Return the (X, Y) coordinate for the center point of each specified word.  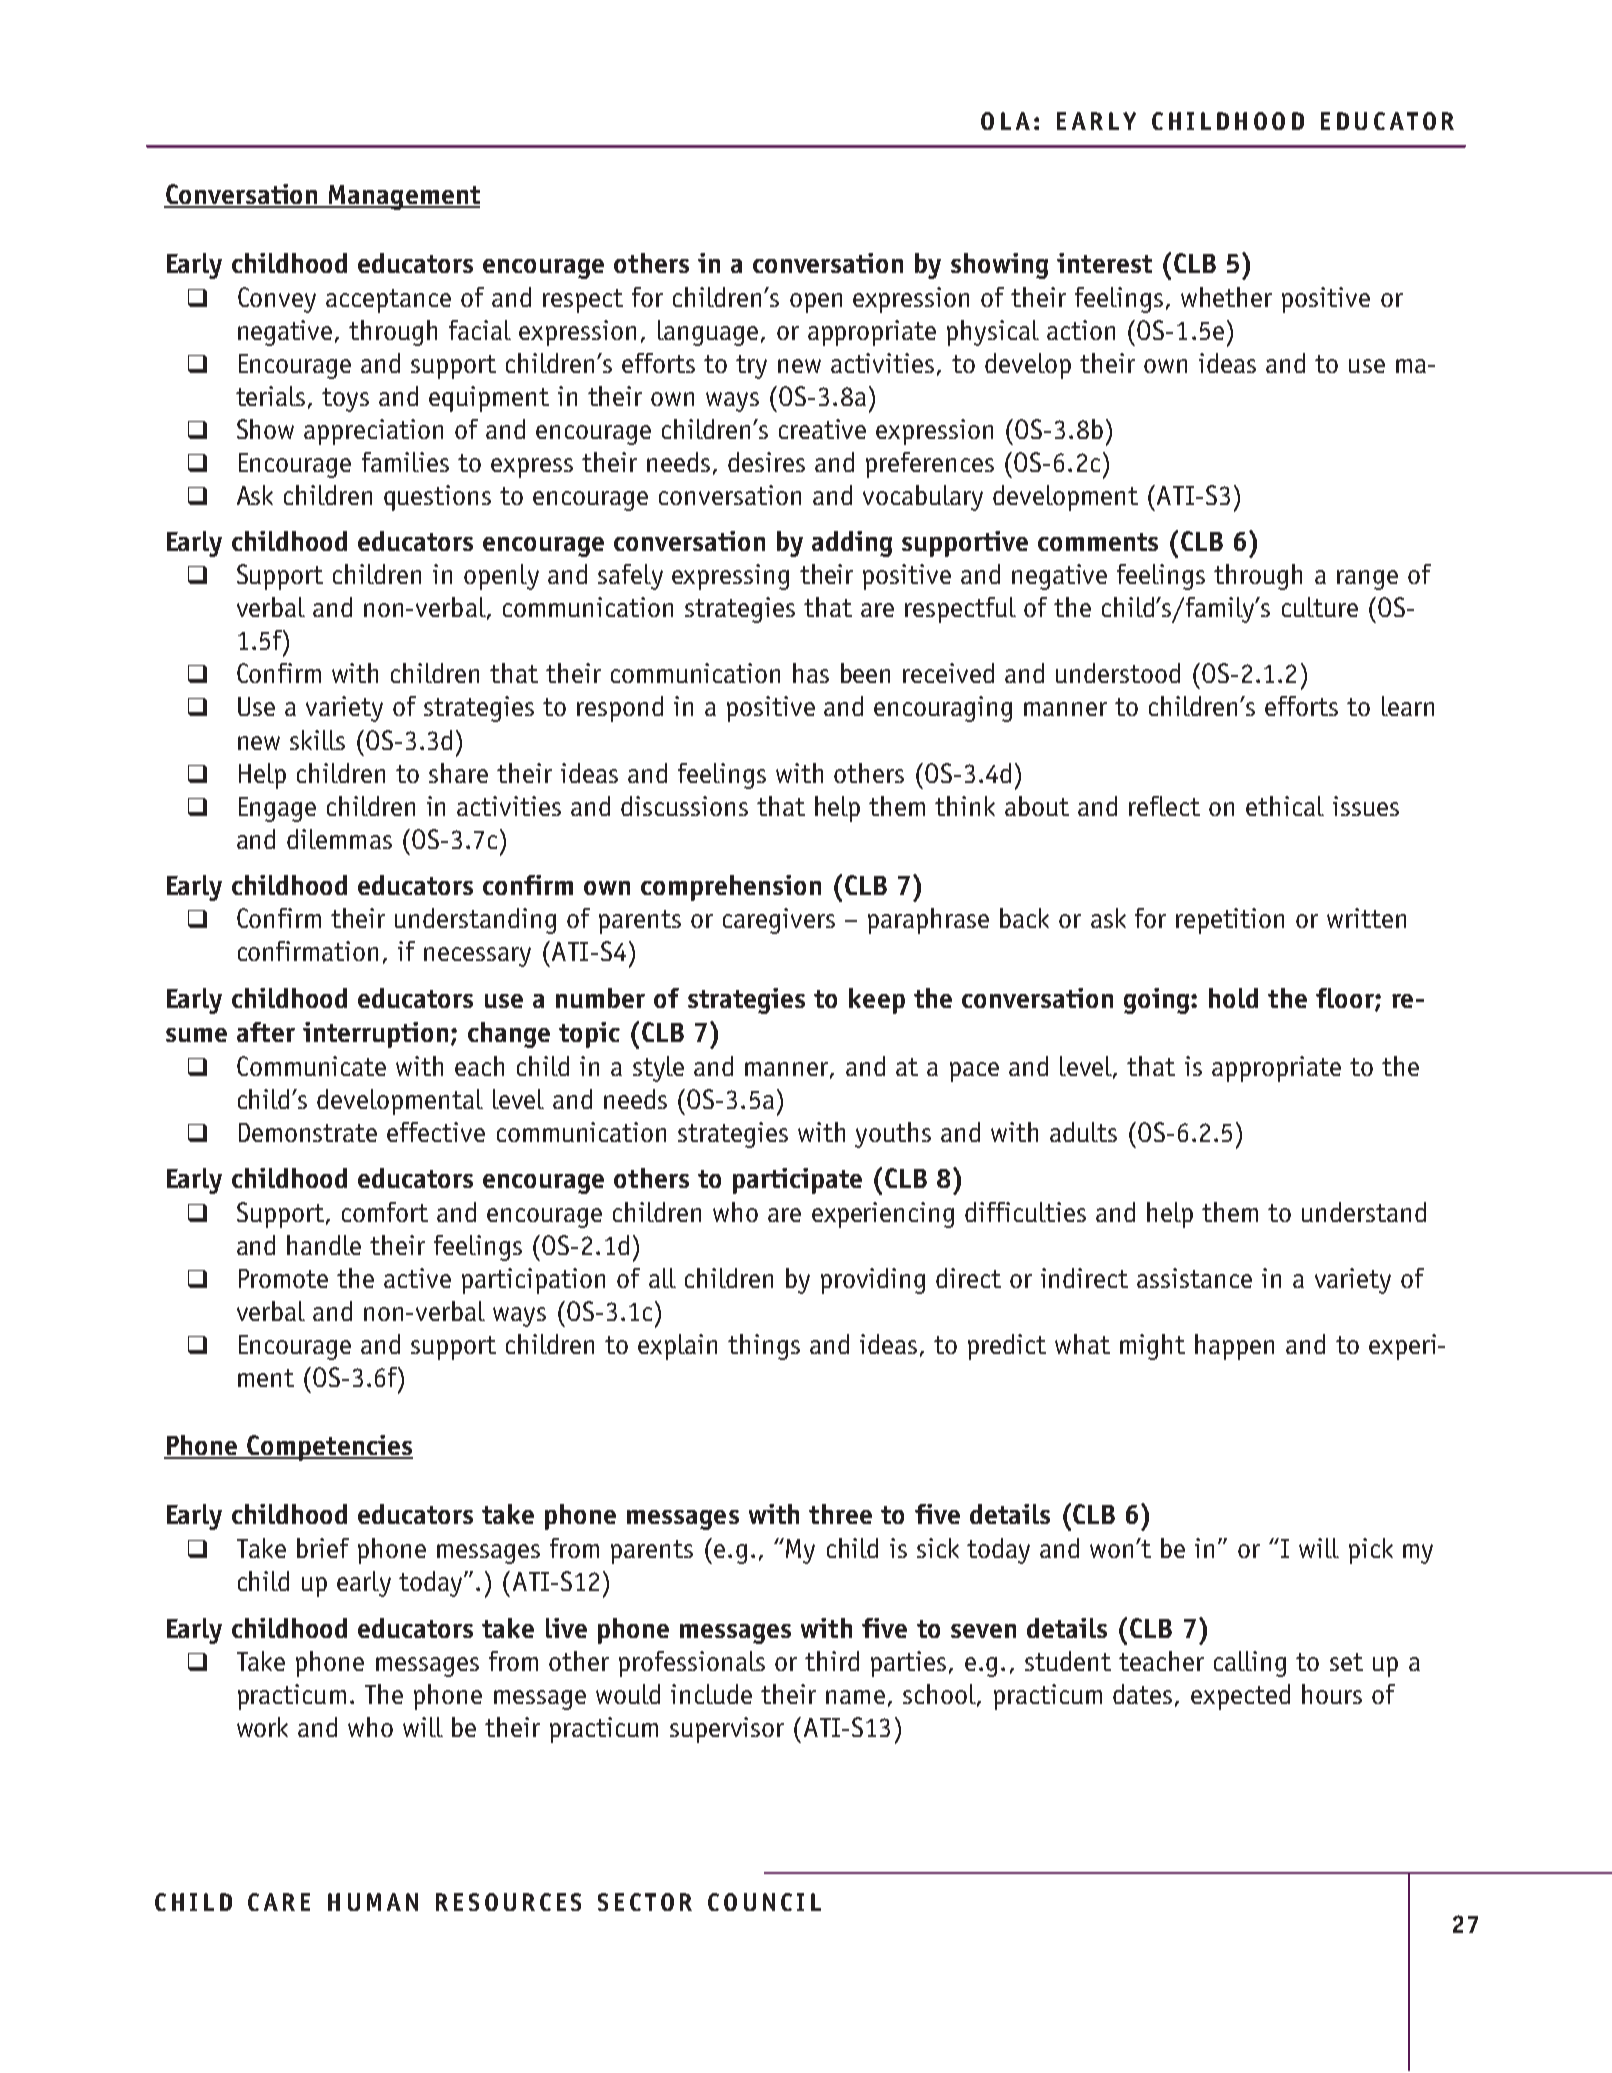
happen (1234, 1347)
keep (877, 1001)
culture (1320, 607)
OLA (1005, 121)
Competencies (329, 1448)
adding (852, 544)
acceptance (388, 301)
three (840, 1514)
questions (437, 498)
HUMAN (373, 1902)
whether (1226, 297)
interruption (375, 1035)
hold (1233, 998)
